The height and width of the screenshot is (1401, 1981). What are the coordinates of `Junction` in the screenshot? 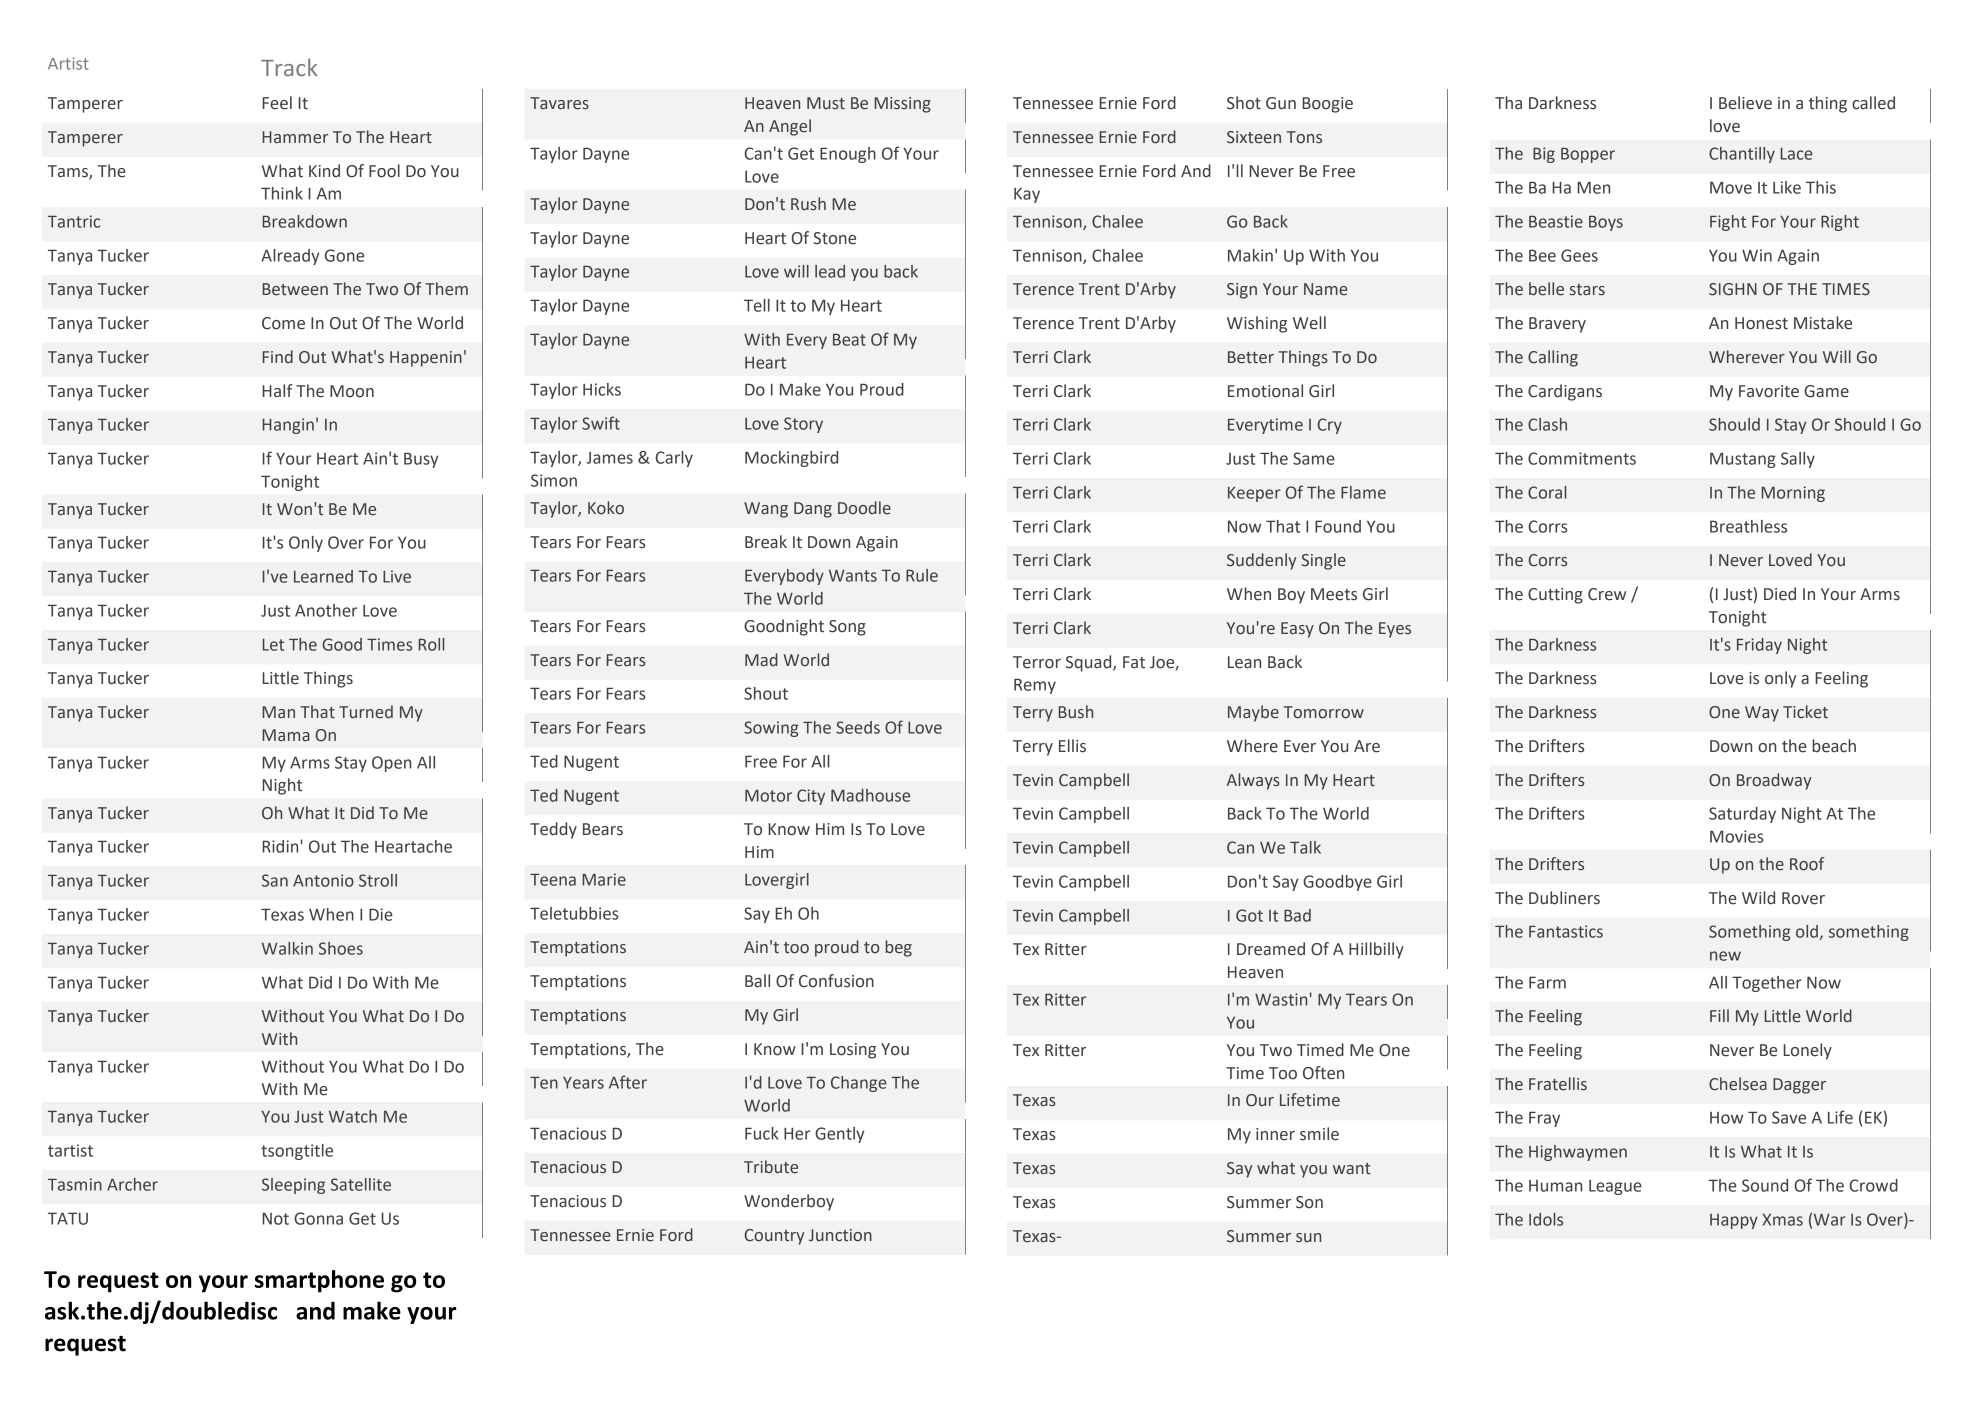 It's located at (840, 1235).
